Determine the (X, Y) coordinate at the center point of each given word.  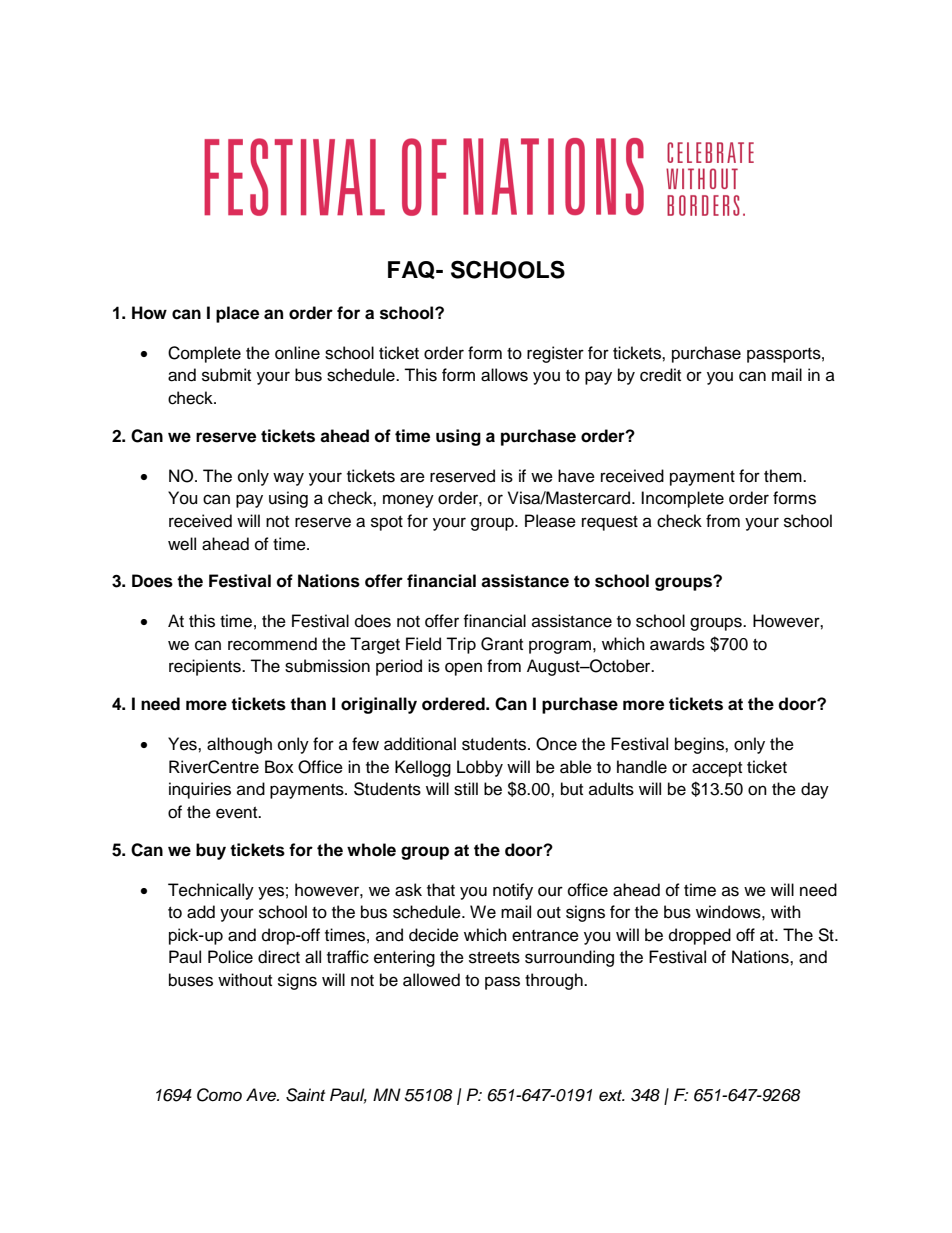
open (463, 669)
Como (219, 1095)
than (308, 704)
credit (660, 375)
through (555, 981)
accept (717, 769)
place (237, 314)
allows (504, 375)
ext (612, 1095)
